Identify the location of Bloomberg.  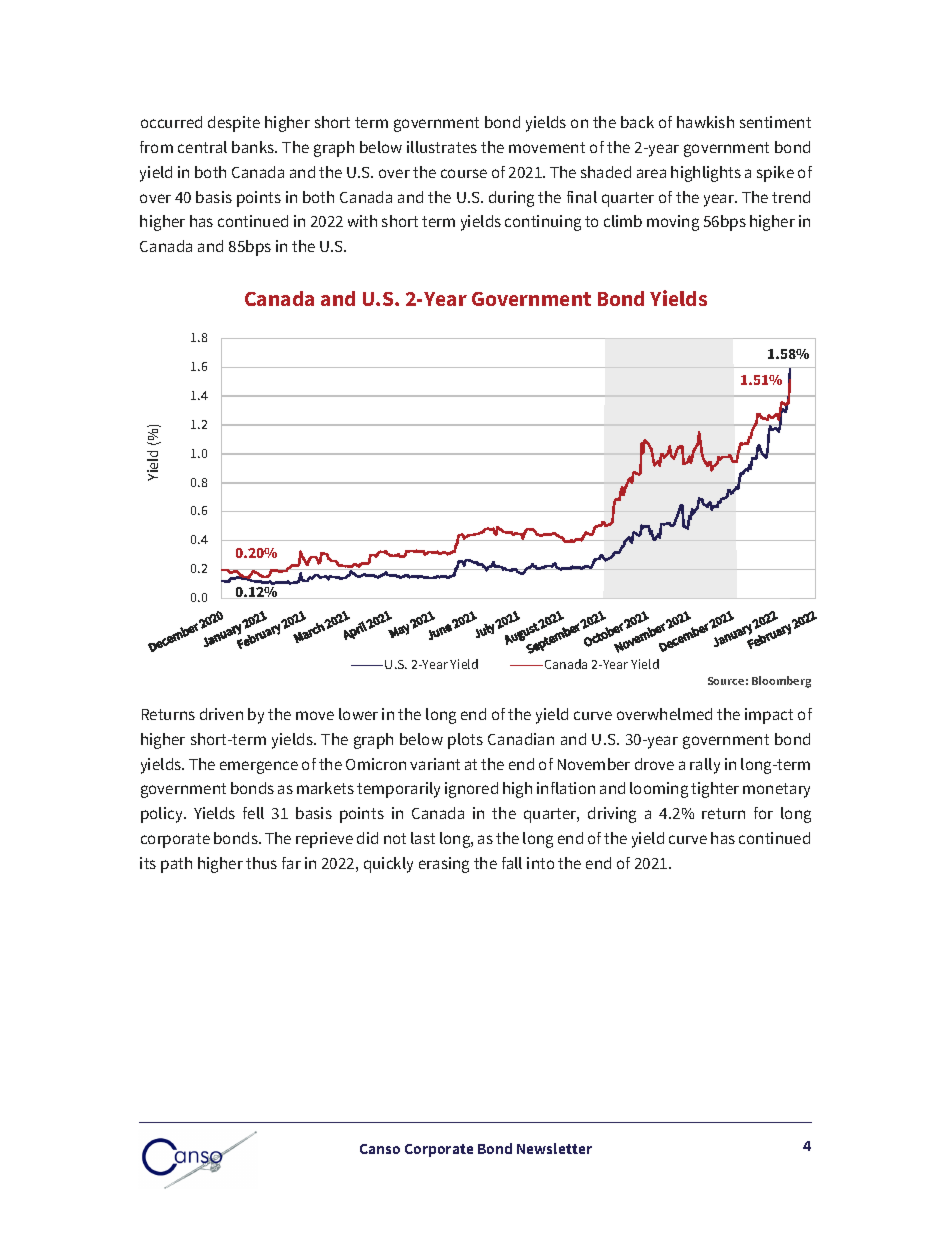
(781, 682).
